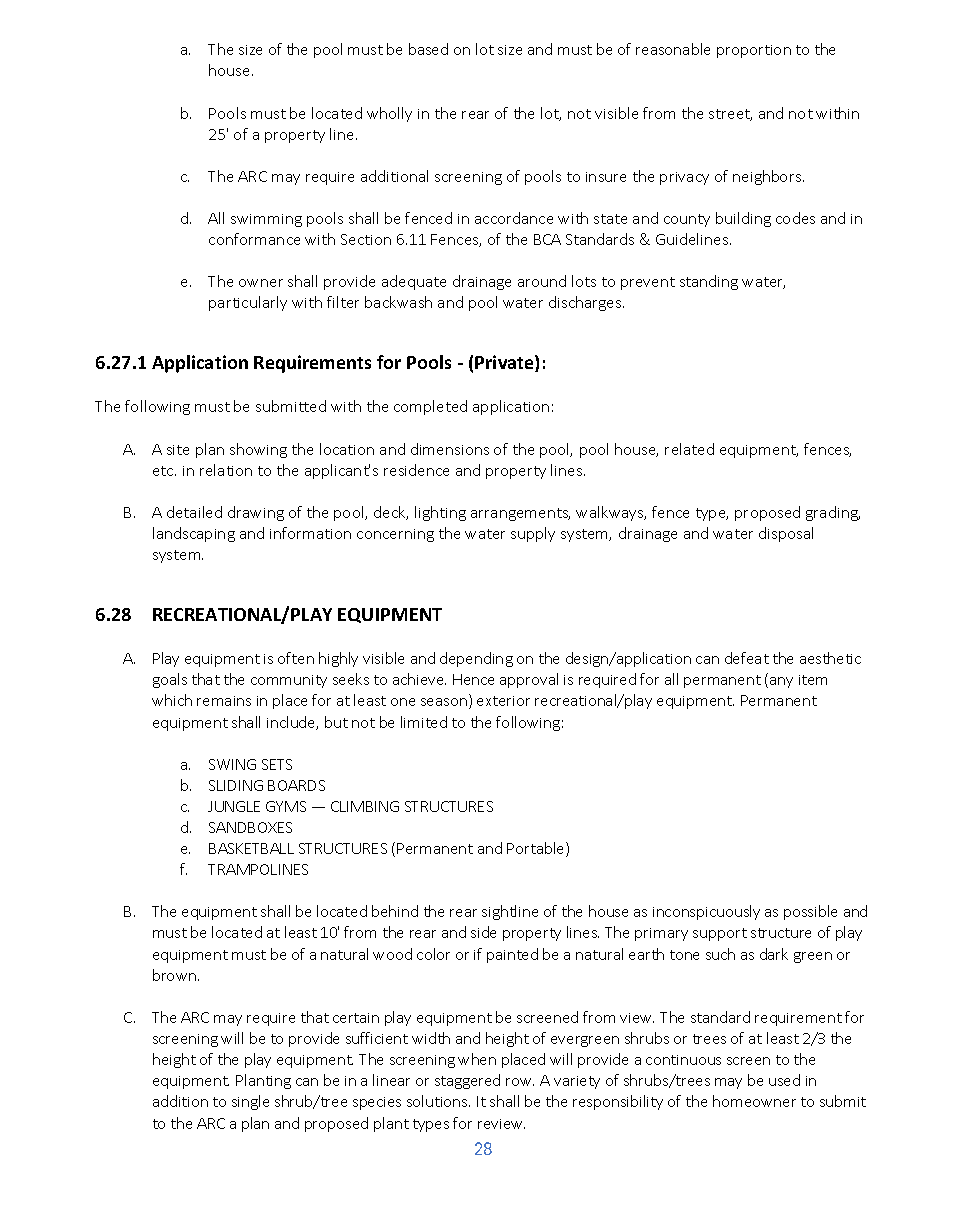  Describe the element at coordinates (503, 701) in the image. I see `exterior` at that location.
